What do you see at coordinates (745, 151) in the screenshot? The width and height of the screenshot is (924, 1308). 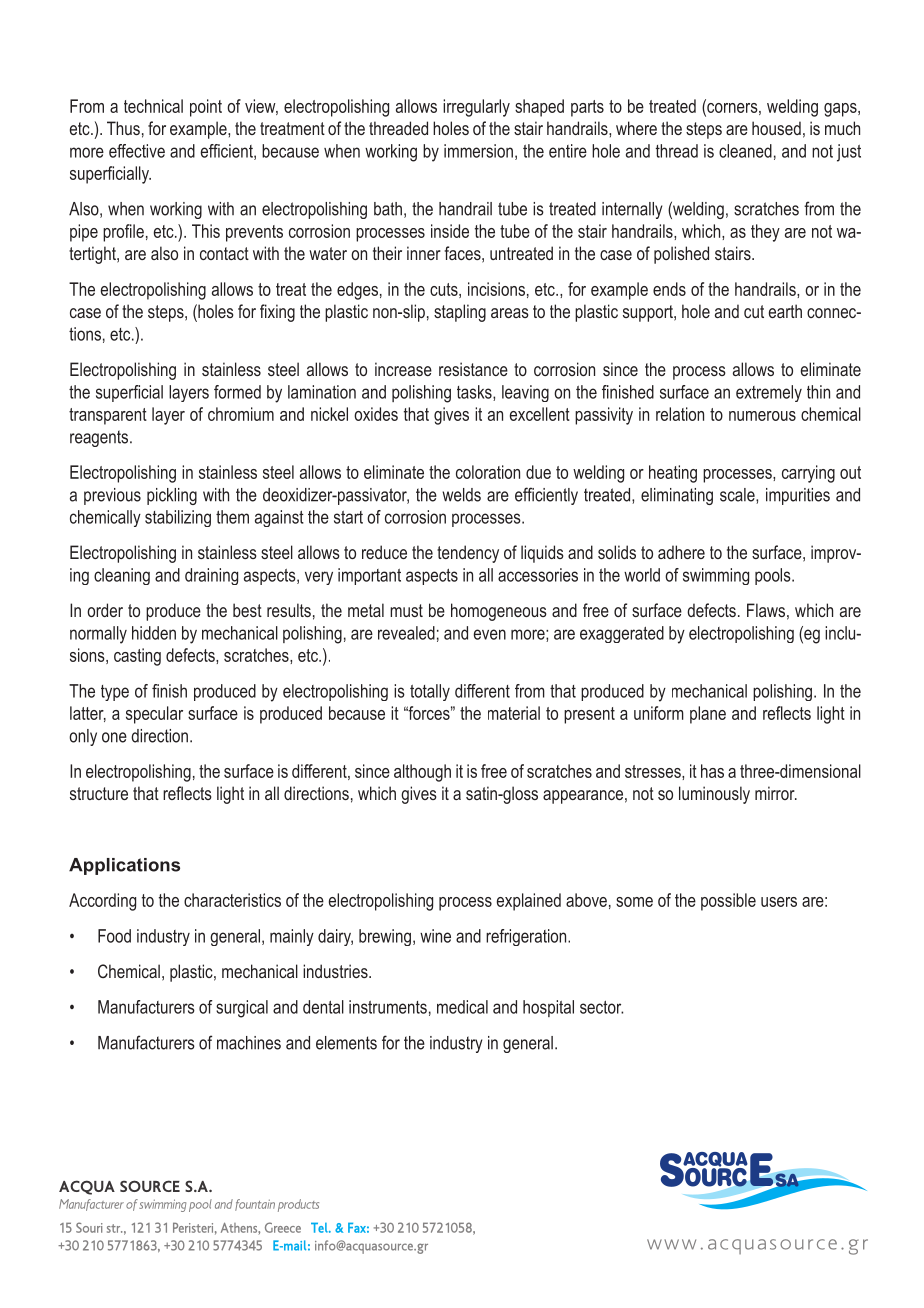 I see `cleaned` at bounding box center [745, 151].
